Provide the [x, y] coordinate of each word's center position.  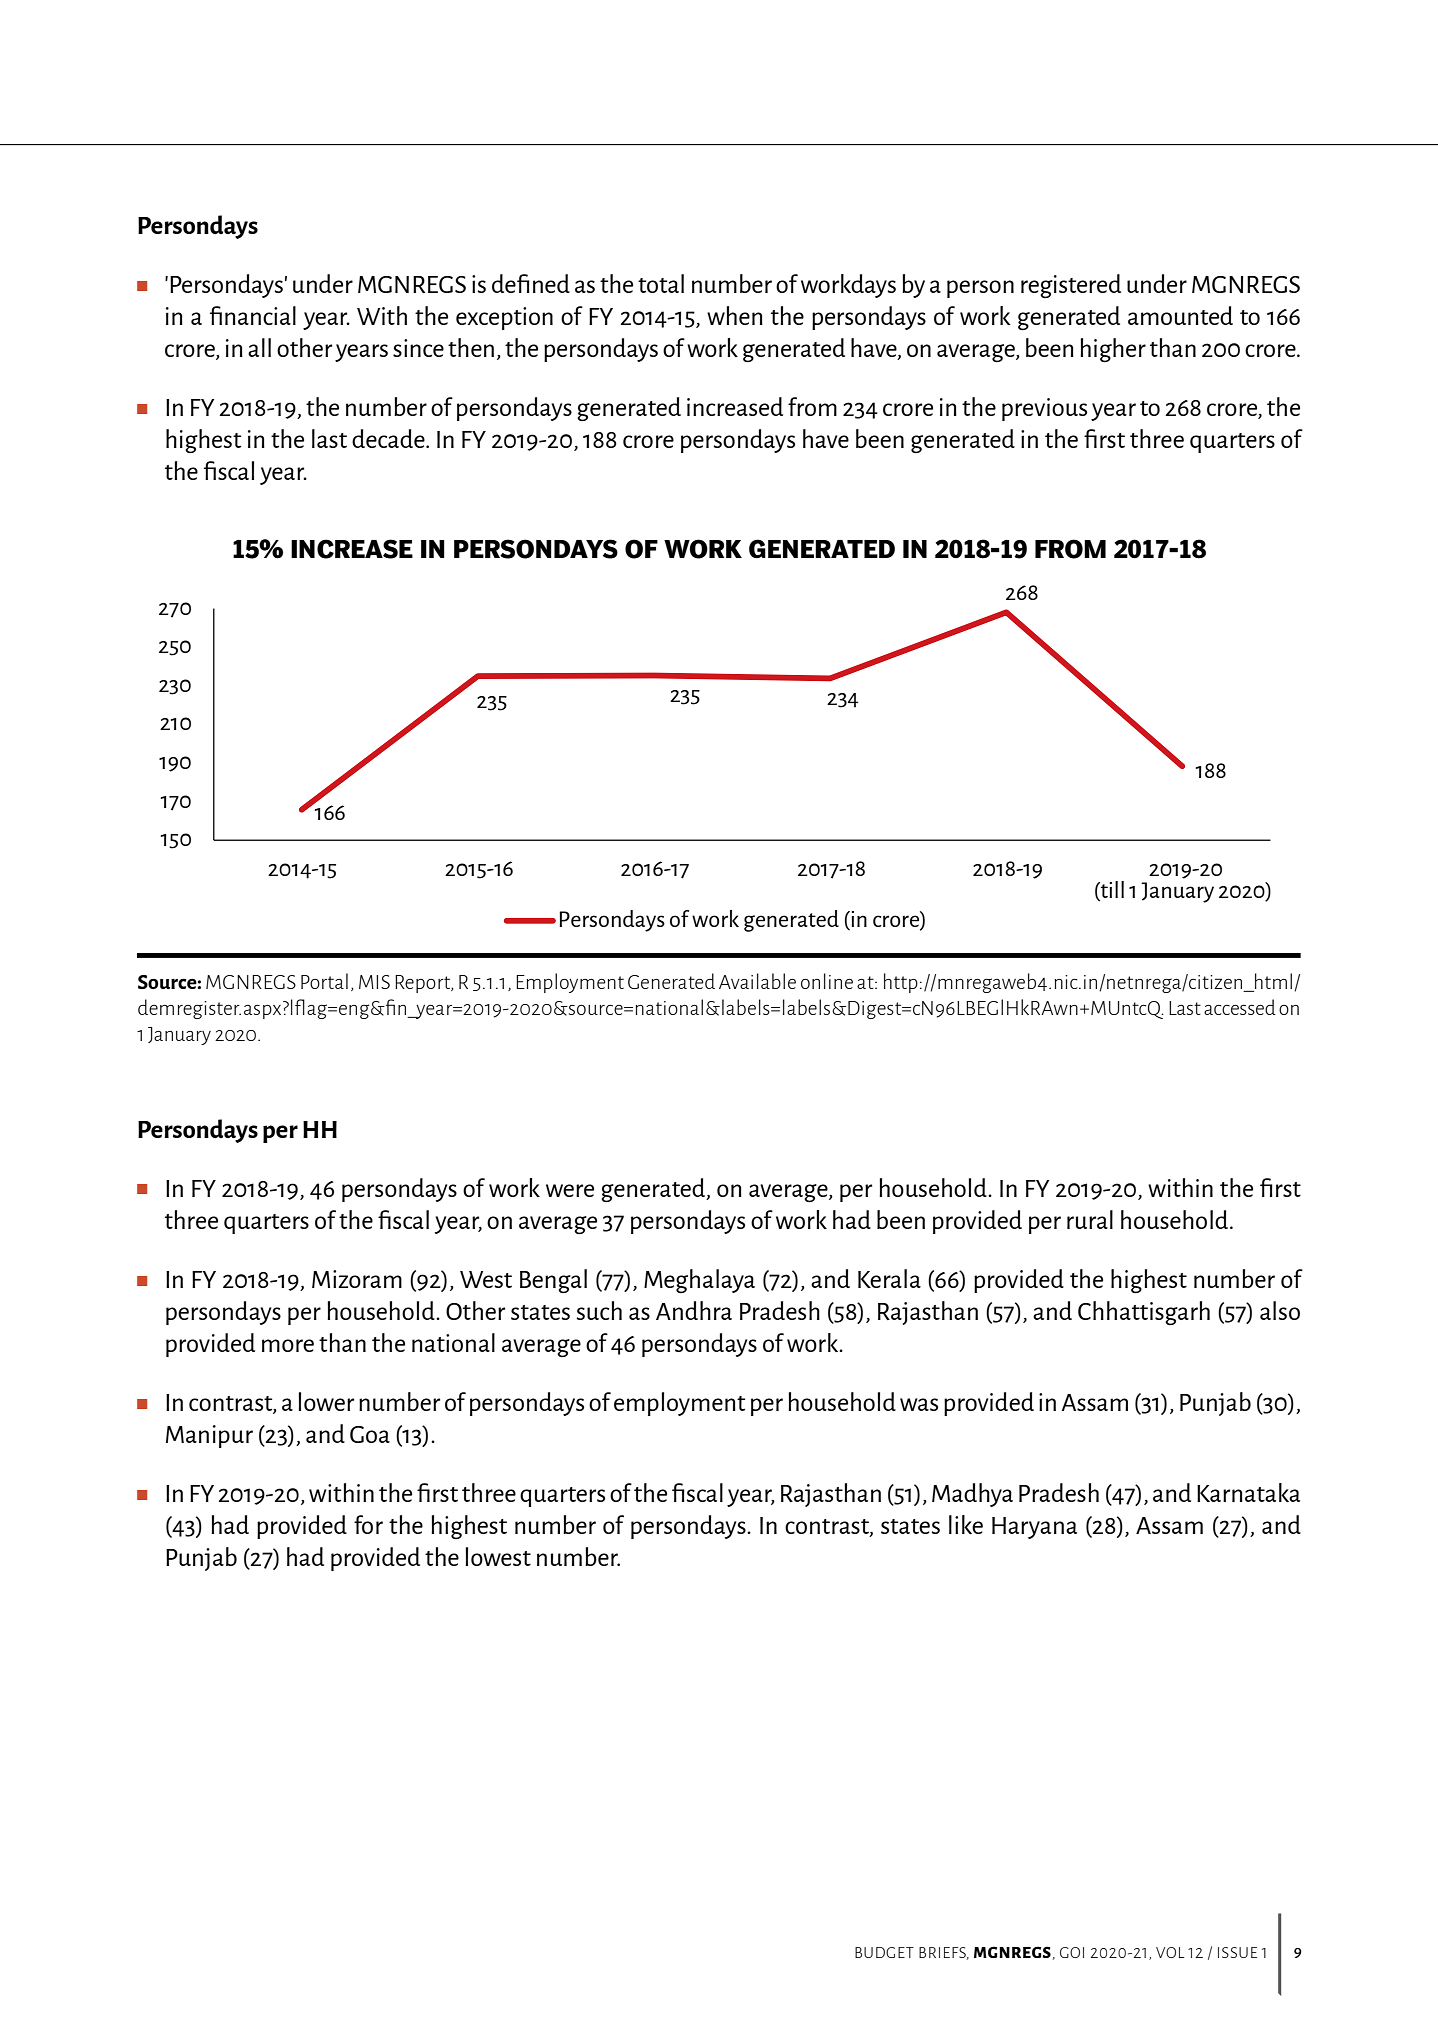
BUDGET [884, 1952]
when [735, 315]
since [418, 348]
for [368, 1524]
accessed [1240, 1007]
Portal [324, 981]
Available [757, 981]
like [966, 1524]
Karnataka [1248, 1492]
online [827, 981]
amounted [1180, 315]
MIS [374, 982]
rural [1090, 1219]
